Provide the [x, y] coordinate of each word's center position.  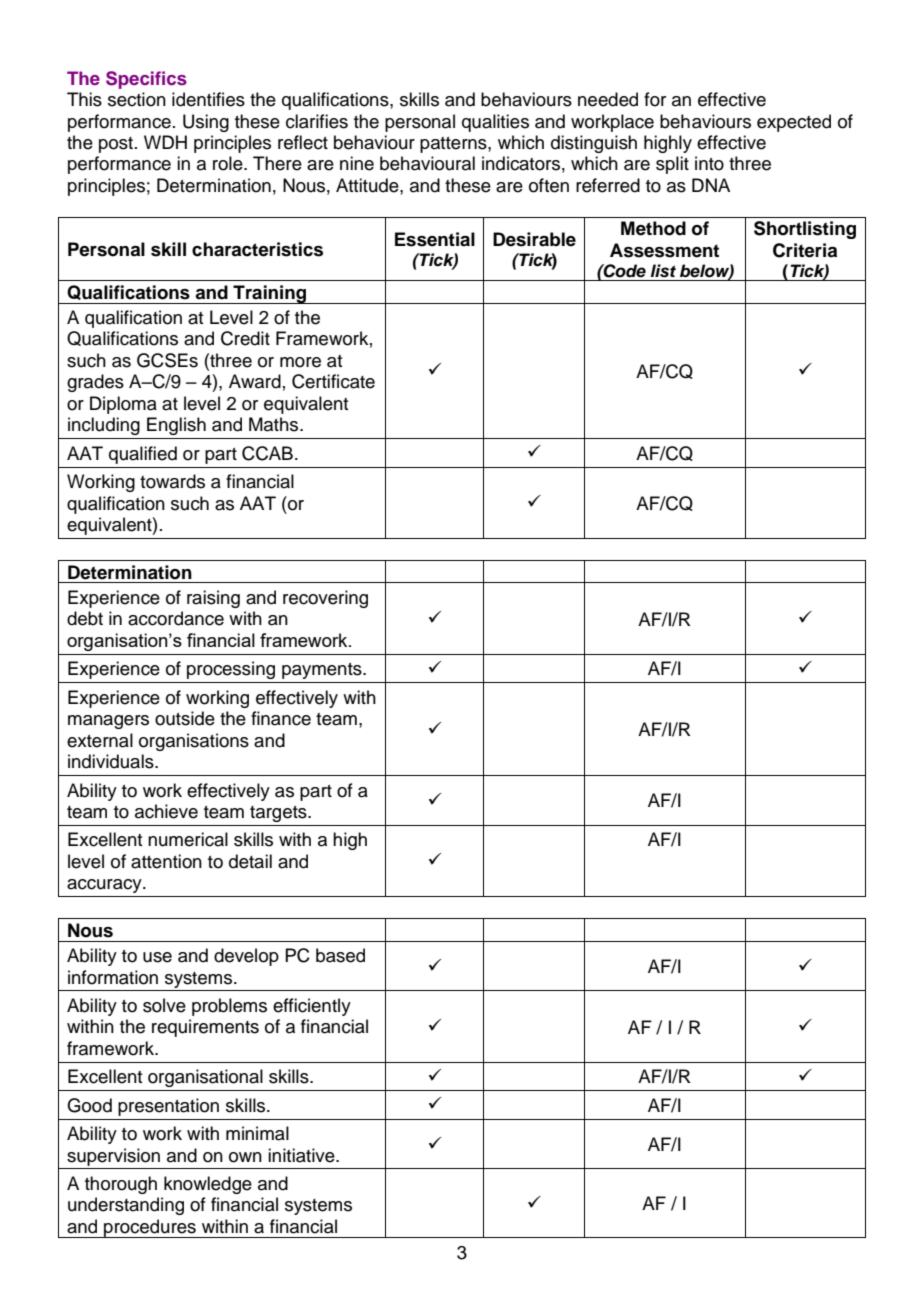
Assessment [664, 250]
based [340, 955]
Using [206, 123]
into [709, 163]
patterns [454, 145]
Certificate [333, 381]
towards [172, 481]
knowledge [208, 1185]
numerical [188, 839]
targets [279, 814]
